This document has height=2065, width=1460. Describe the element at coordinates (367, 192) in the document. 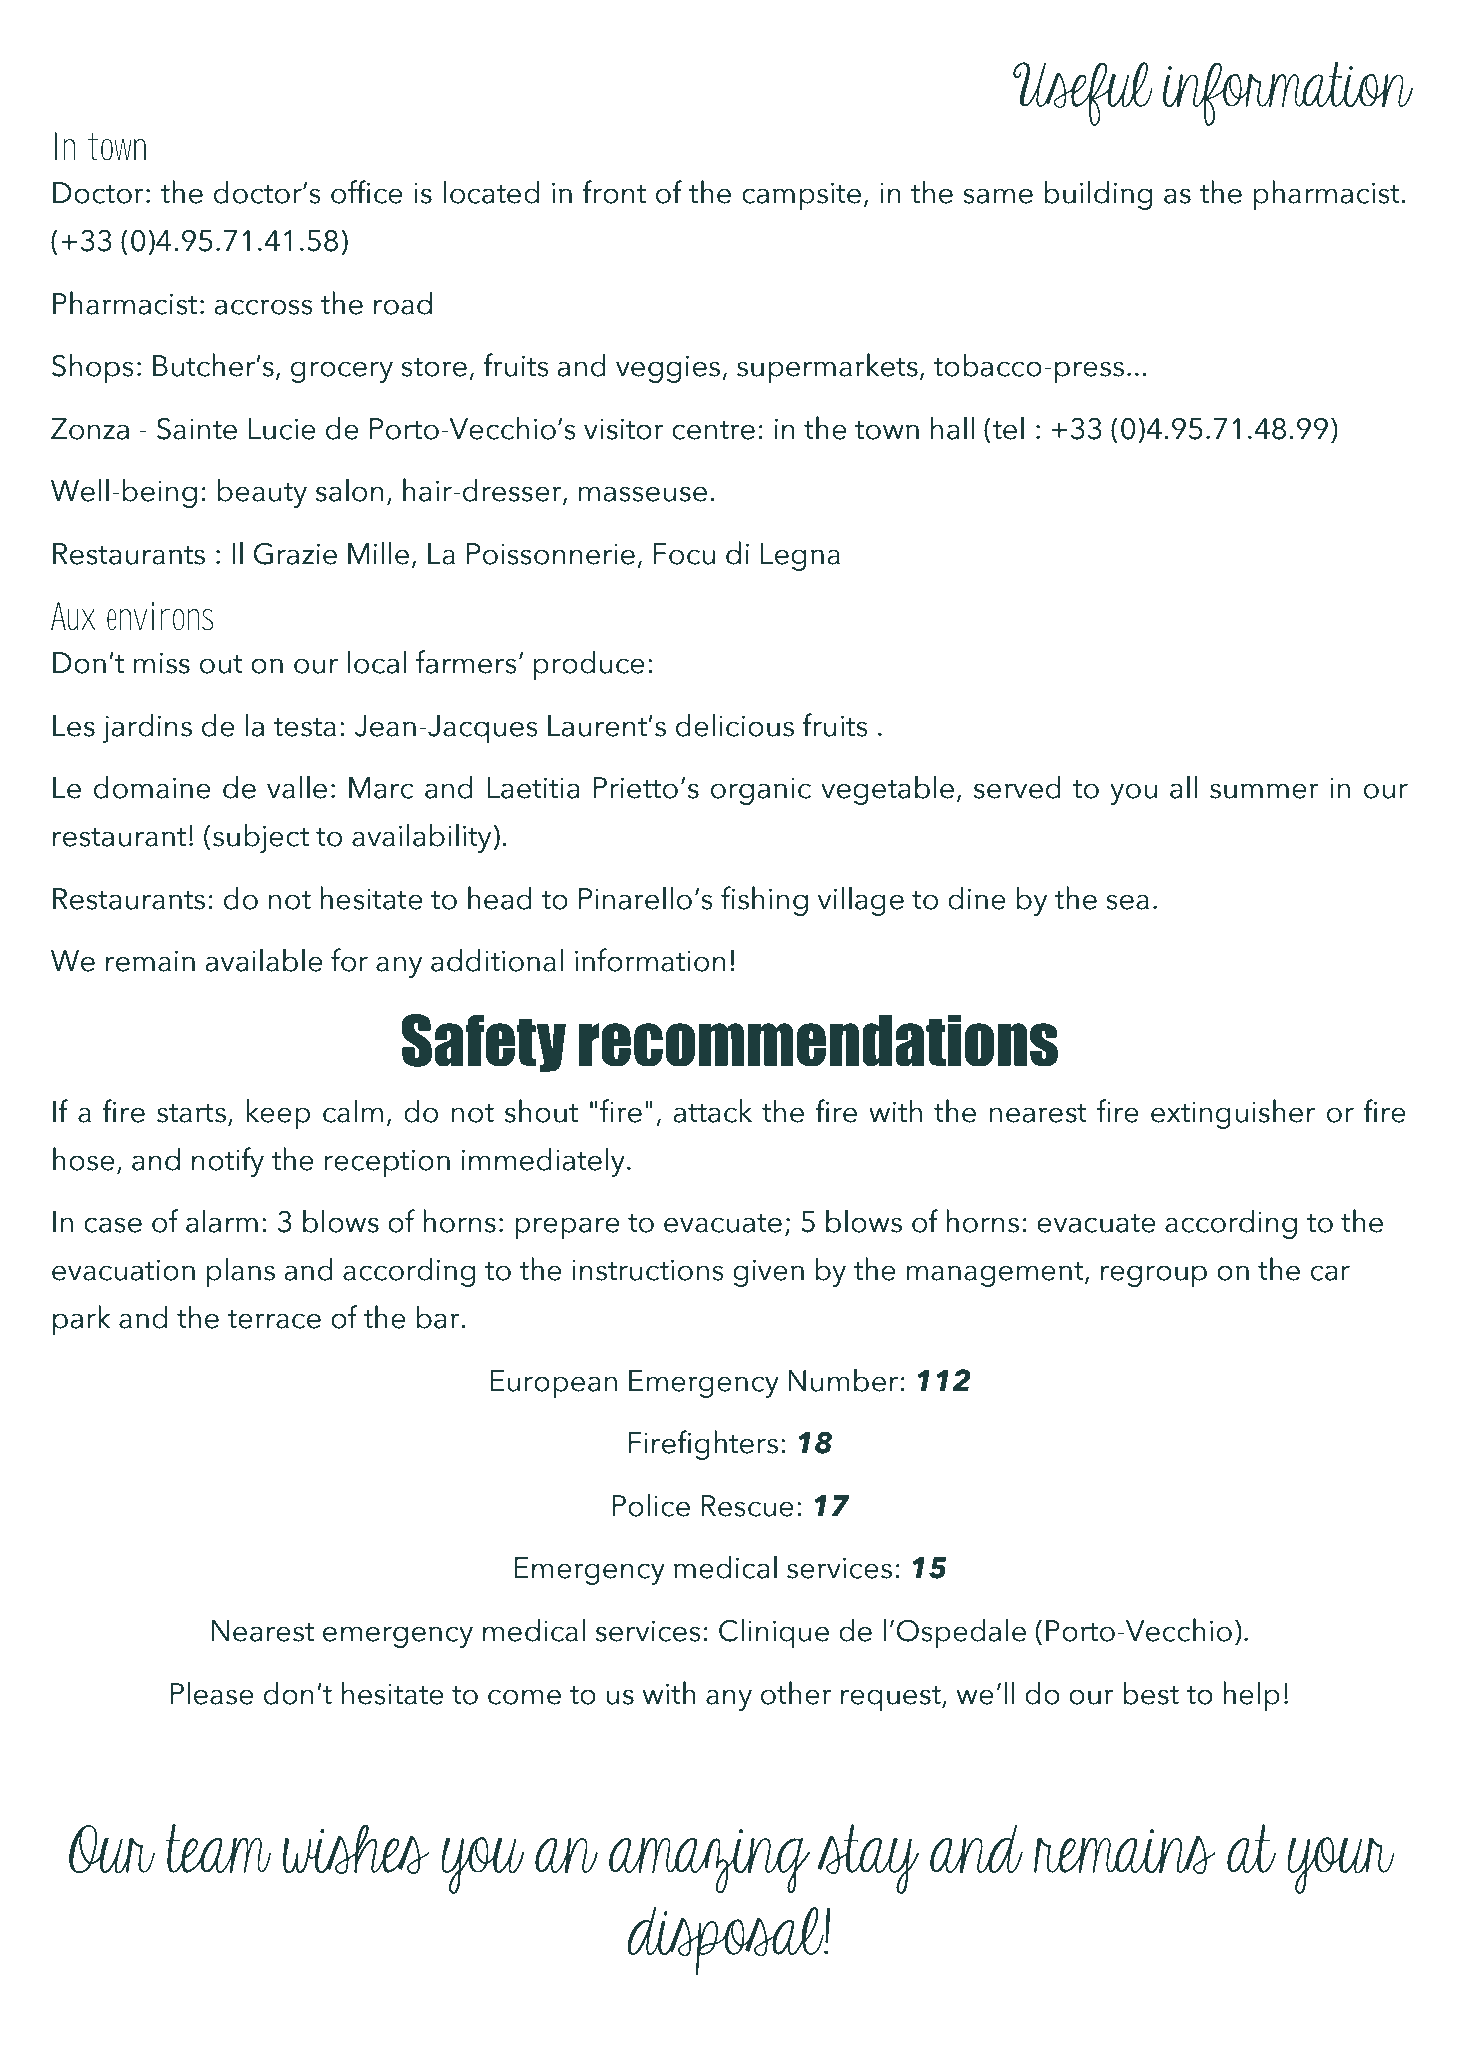

I see `office` at that location.
